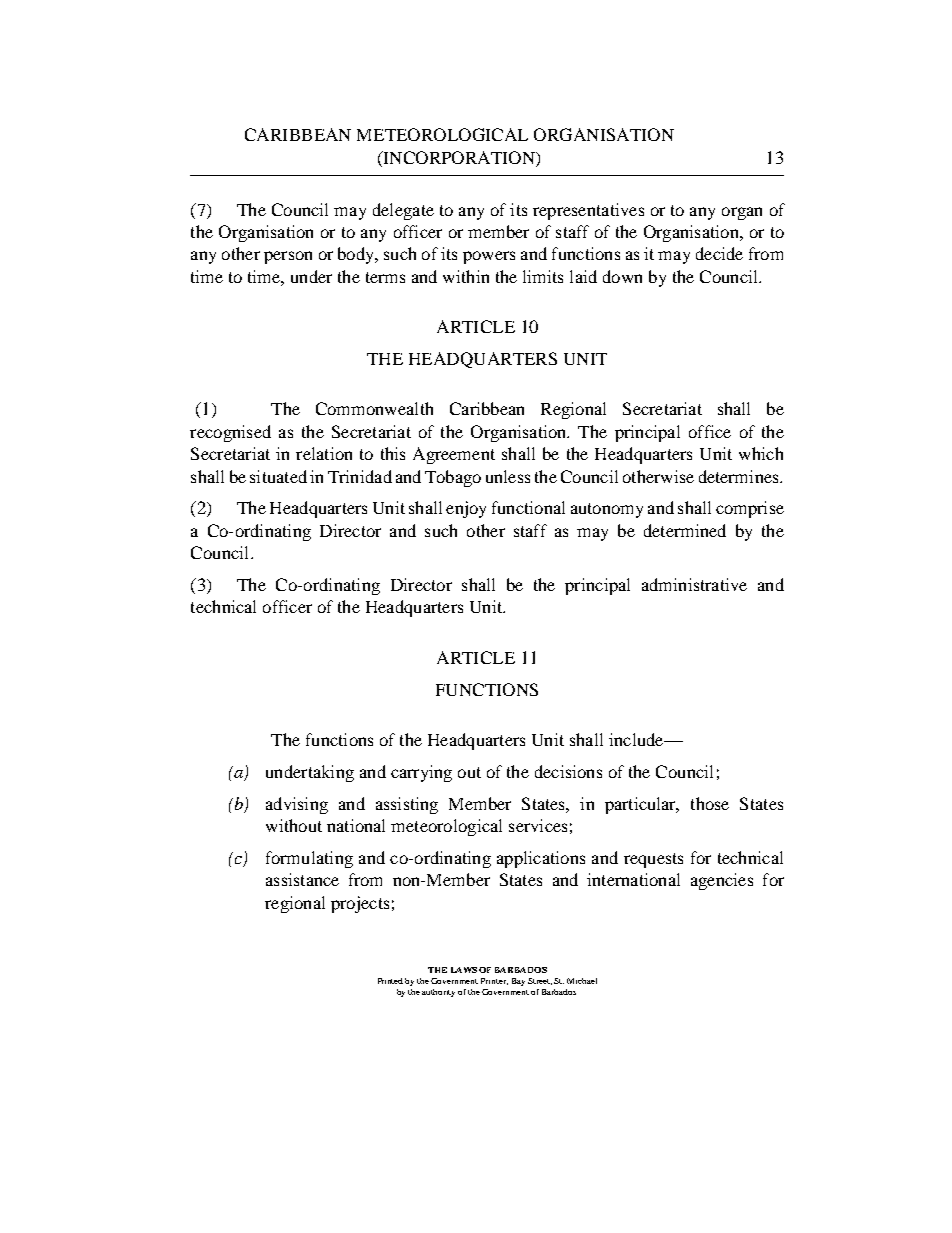 This screenshot has height=1233, width=952. Describe the element at coordinates (360, 904) in the screenshot. I see `projects` at that location.
